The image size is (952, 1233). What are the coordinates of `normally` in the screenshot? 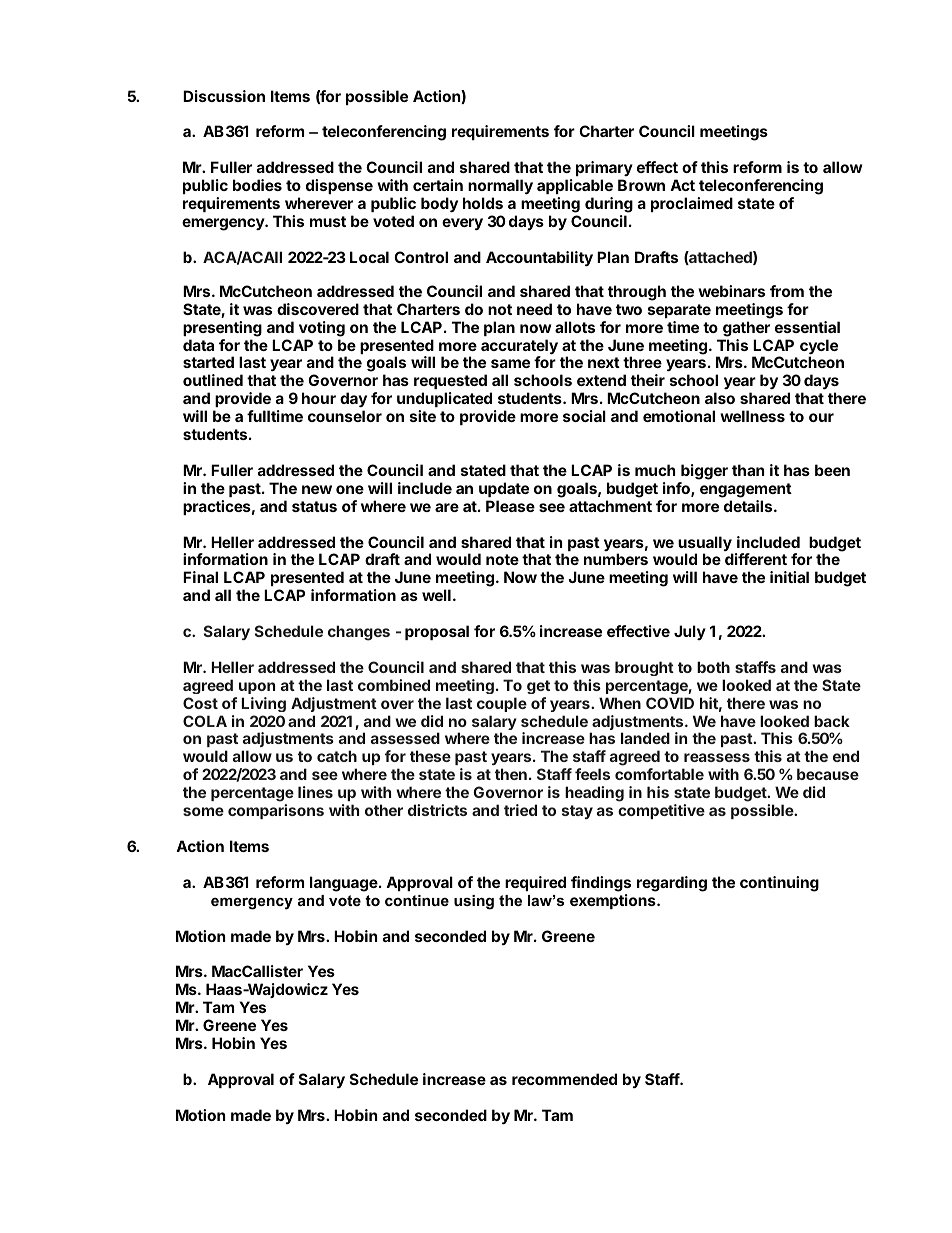 It's located at (500, 186).
